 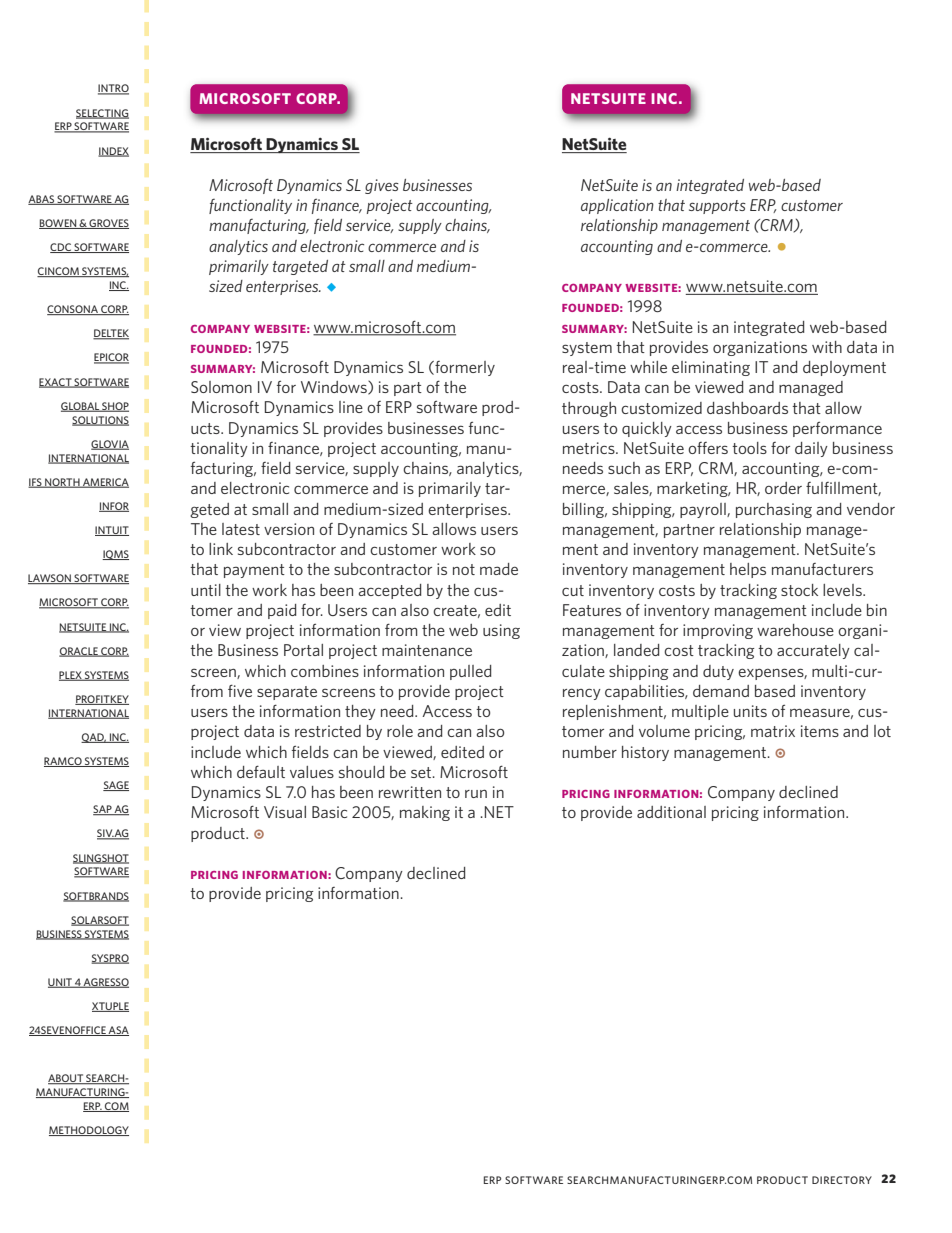 What do you see at coordinates (501, 631) in the screenshot?
I see `using` at bounding box center [501, 631].
